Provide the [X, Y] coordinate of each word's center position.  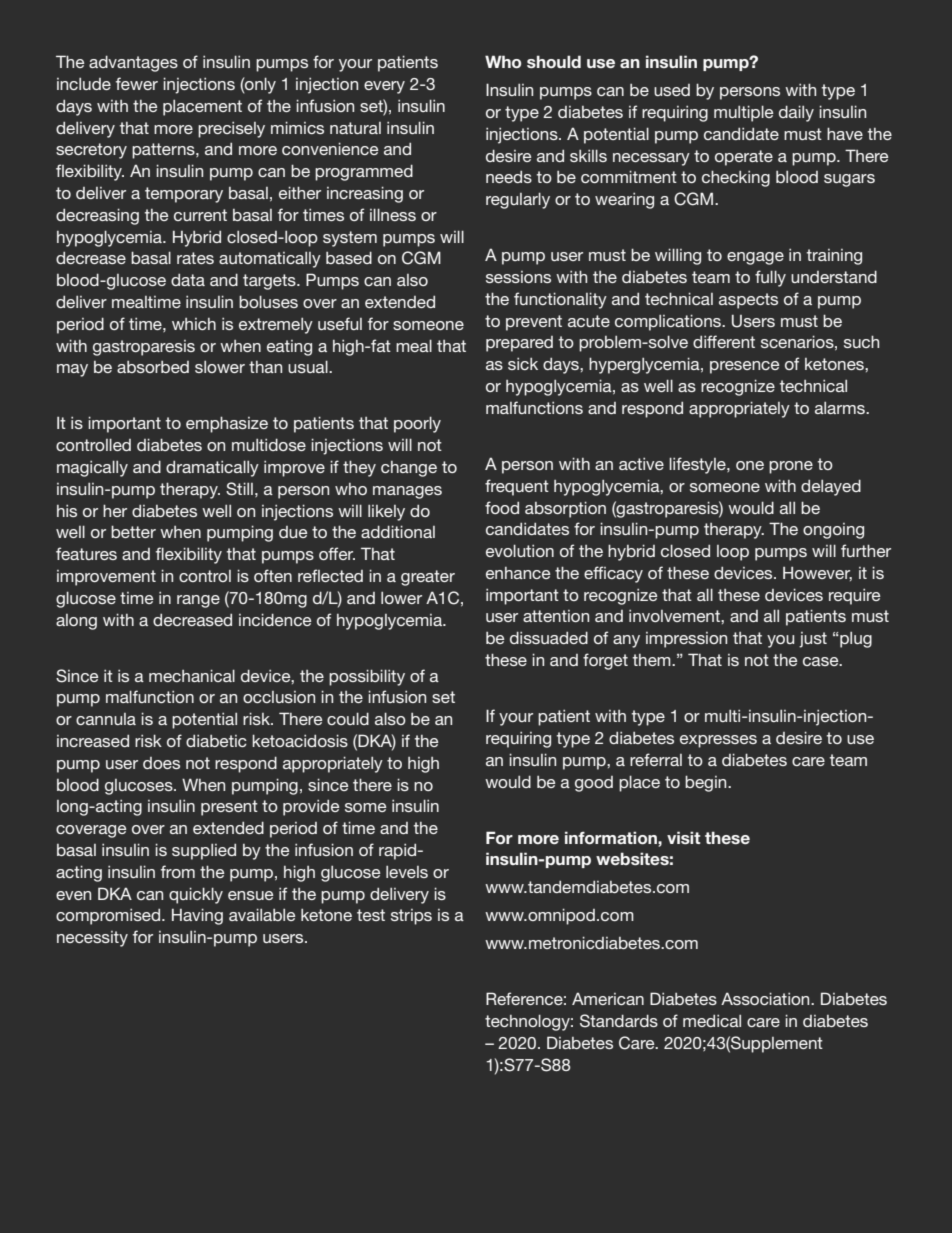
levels [407, 872]
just [813, 640]
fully [770, 278]
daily [796, 113]
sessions [518, 277]
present [229, 808]
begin [707, 783]
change [409, 469]
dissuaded [549, 637]
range [198, 601]
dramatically [212, 468]
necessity [92, 939]
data [188, 280]
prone [791, 467]
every [384, 87]
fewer [137, 83]
